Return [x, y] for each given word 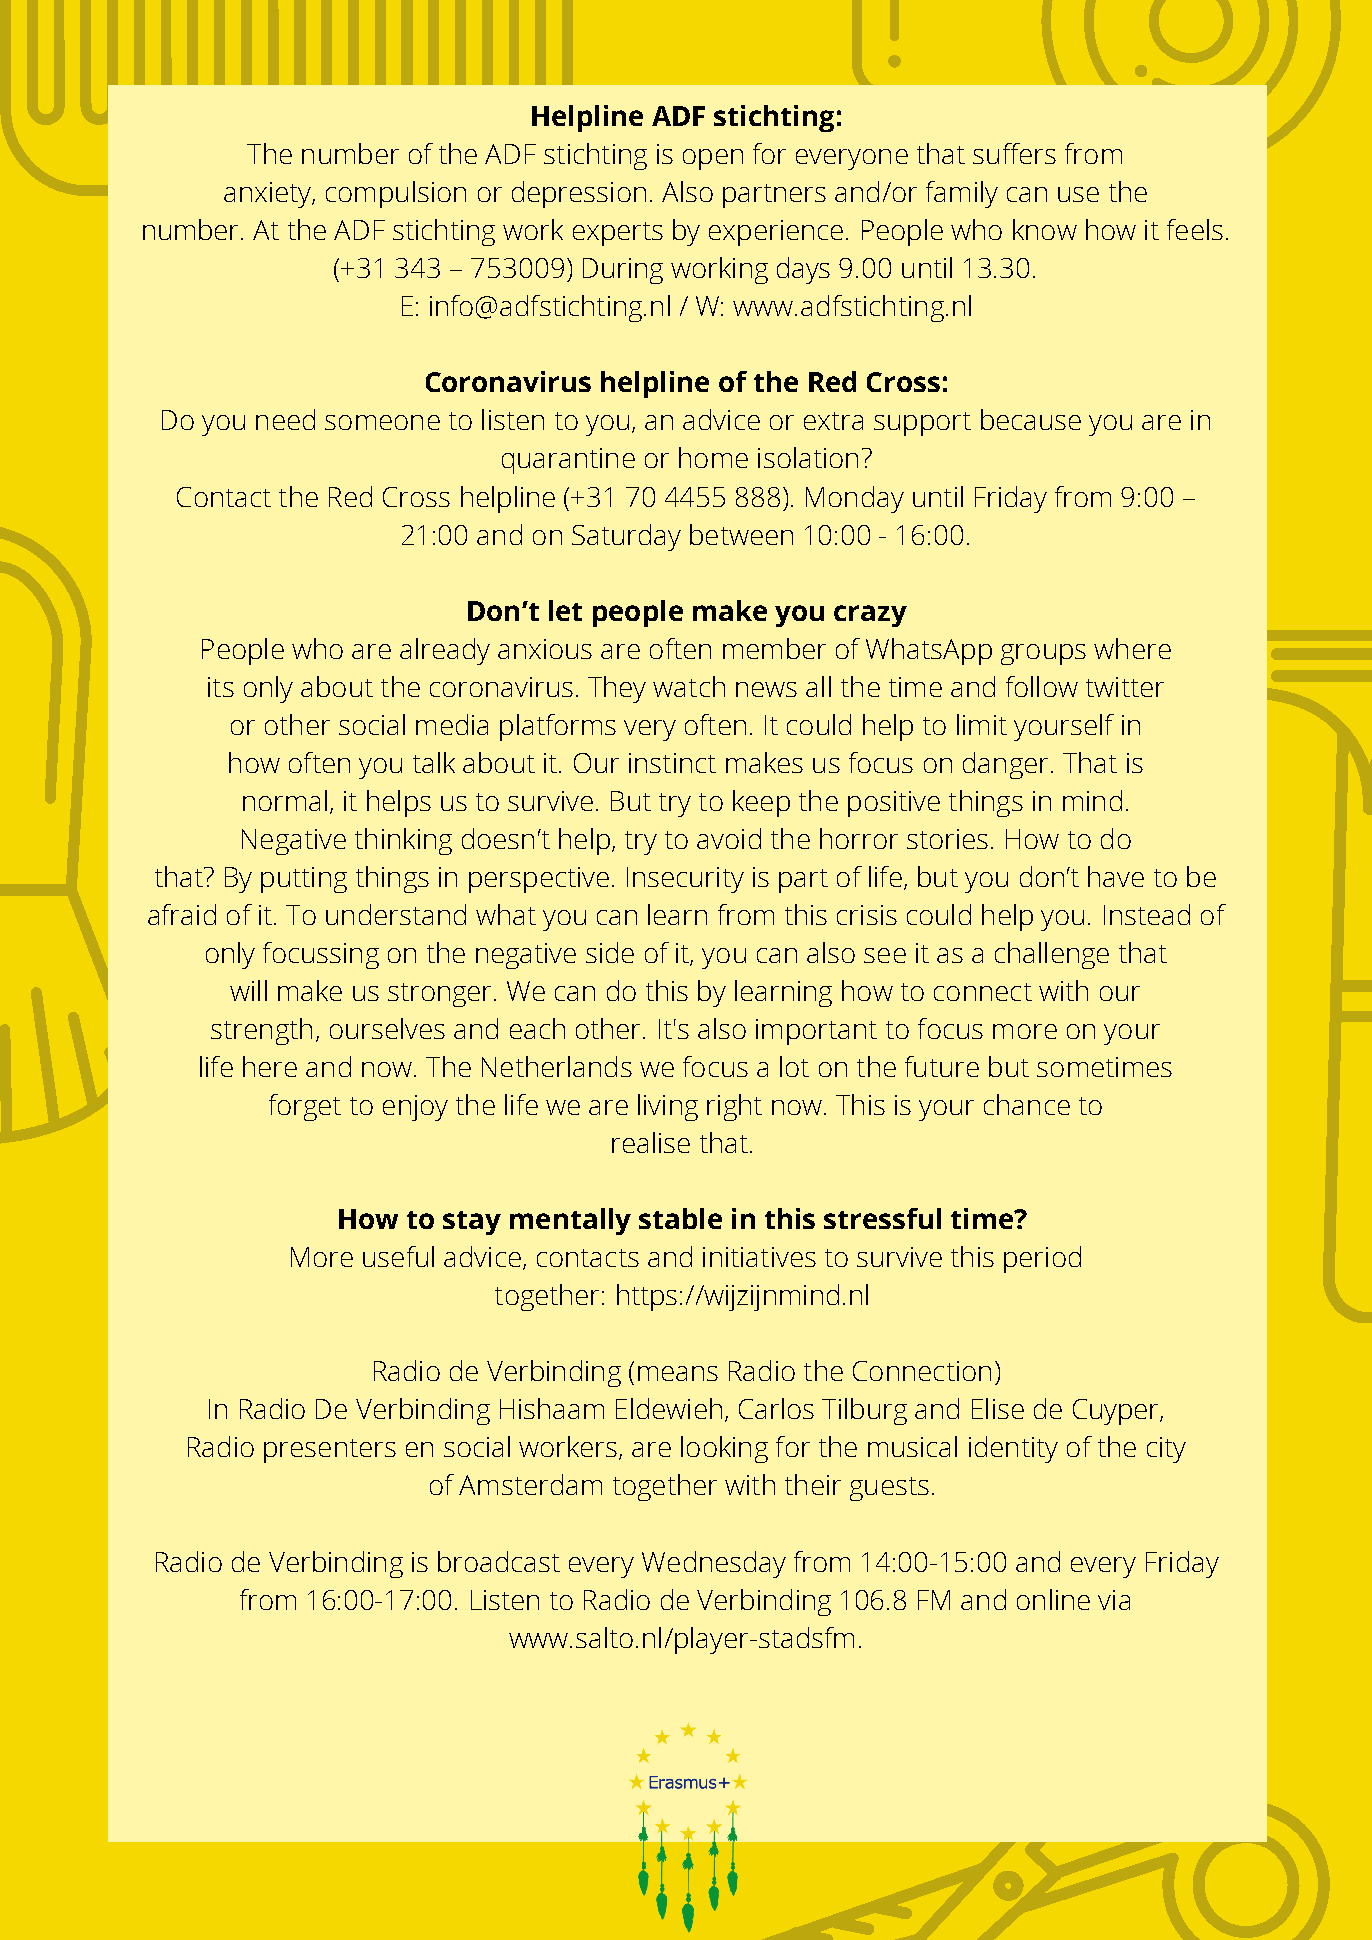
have [1116, 876]
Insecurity [685, 880]
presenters [330, 1451]
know [1045, 229]
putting [304, 880]
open [713, 159]
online [1053, 1599]
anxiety [268, 195]
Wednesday [714, 1564]
